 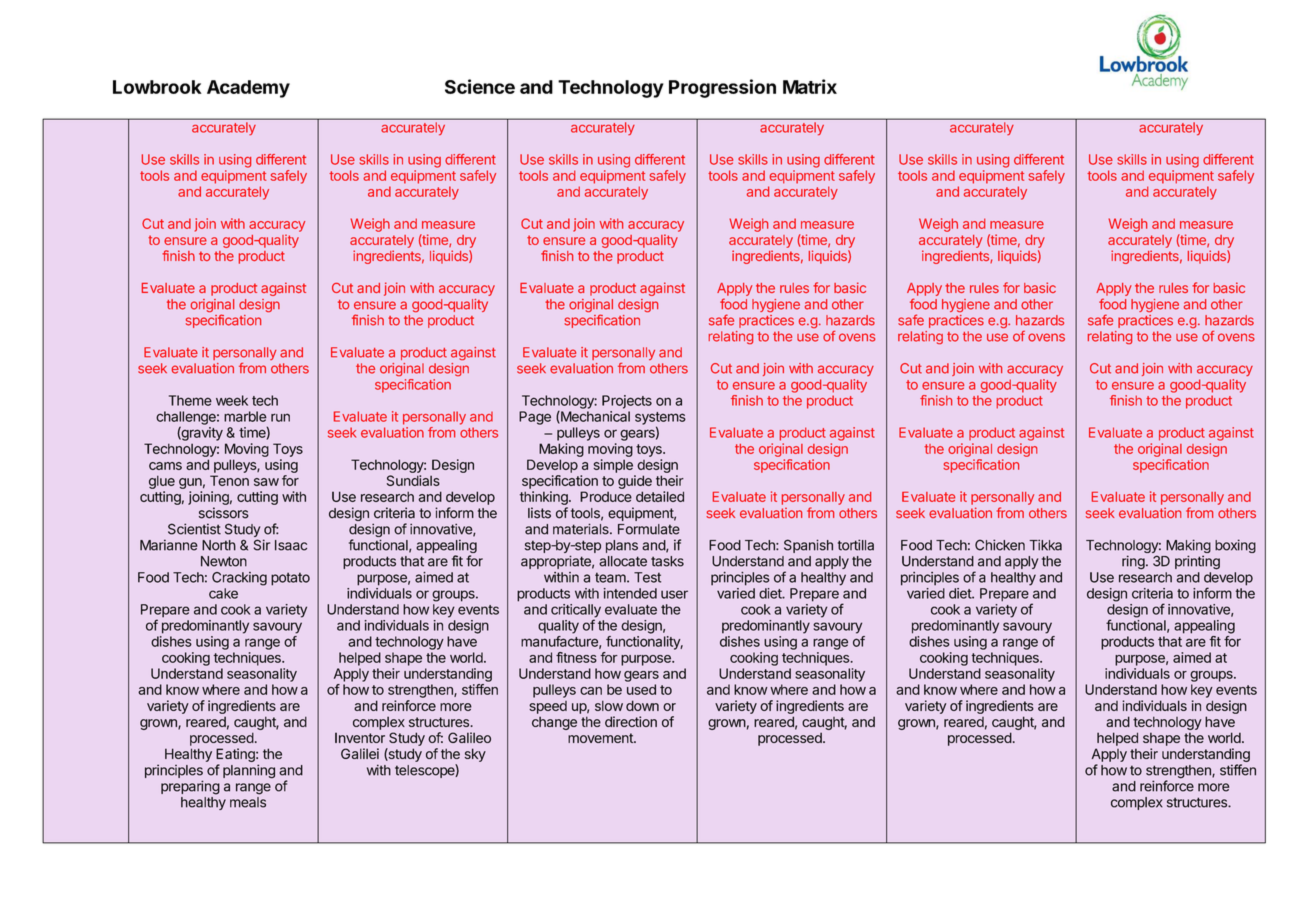 What do you see at coordinates (1197, 562) in the image?
I see `printing` at bounding box center [1197, 562].
